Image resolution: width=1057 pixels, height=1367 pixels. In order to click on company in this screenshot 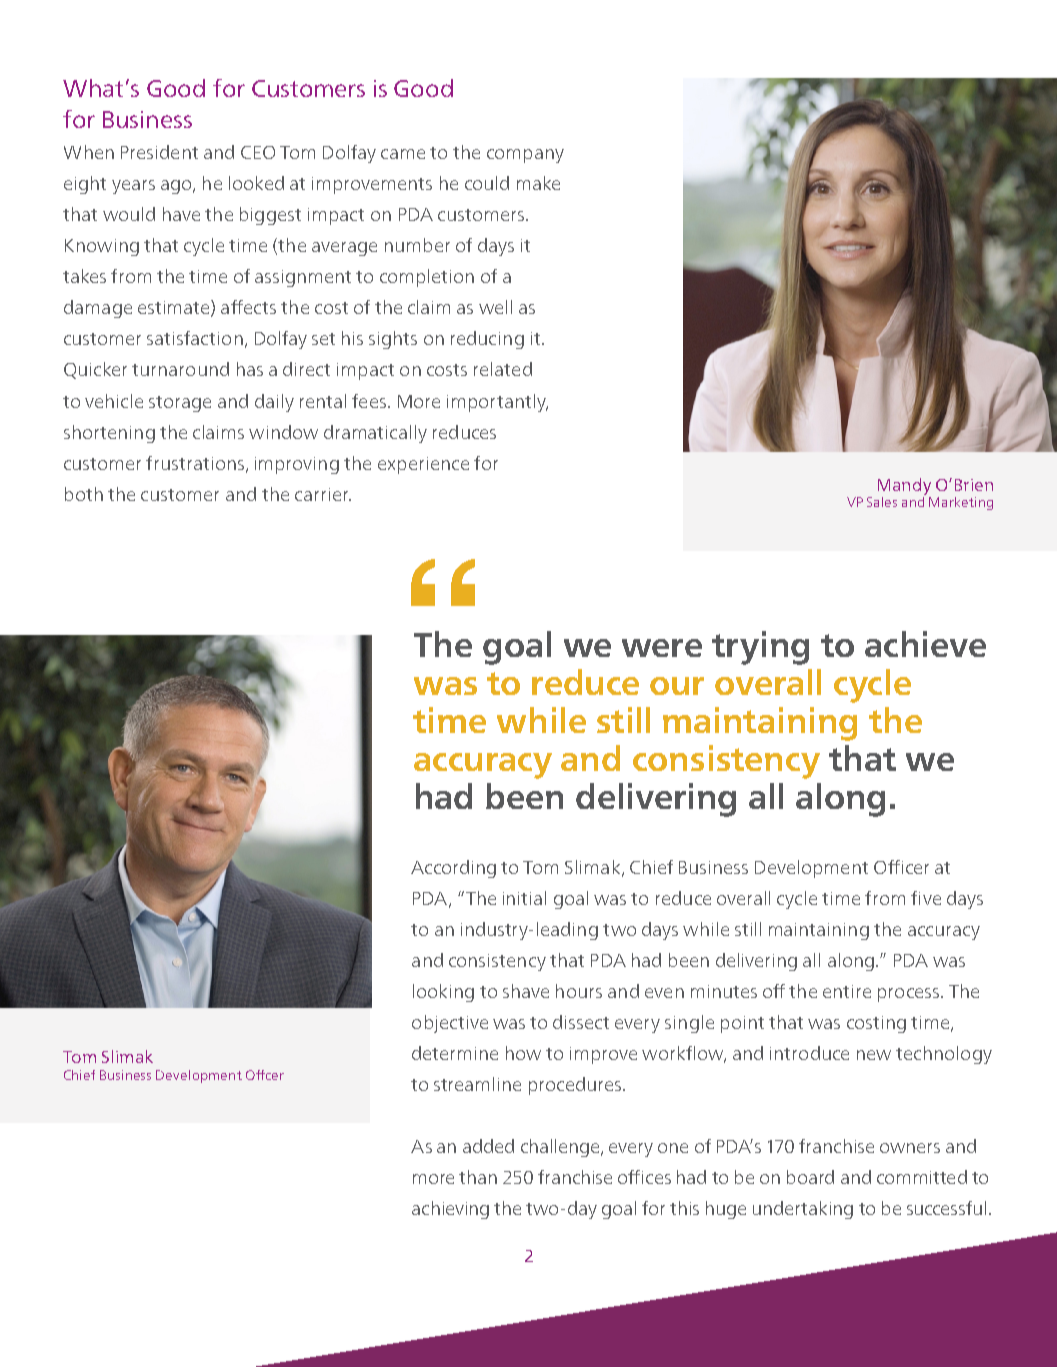, I will do `click(525, 156)`.
